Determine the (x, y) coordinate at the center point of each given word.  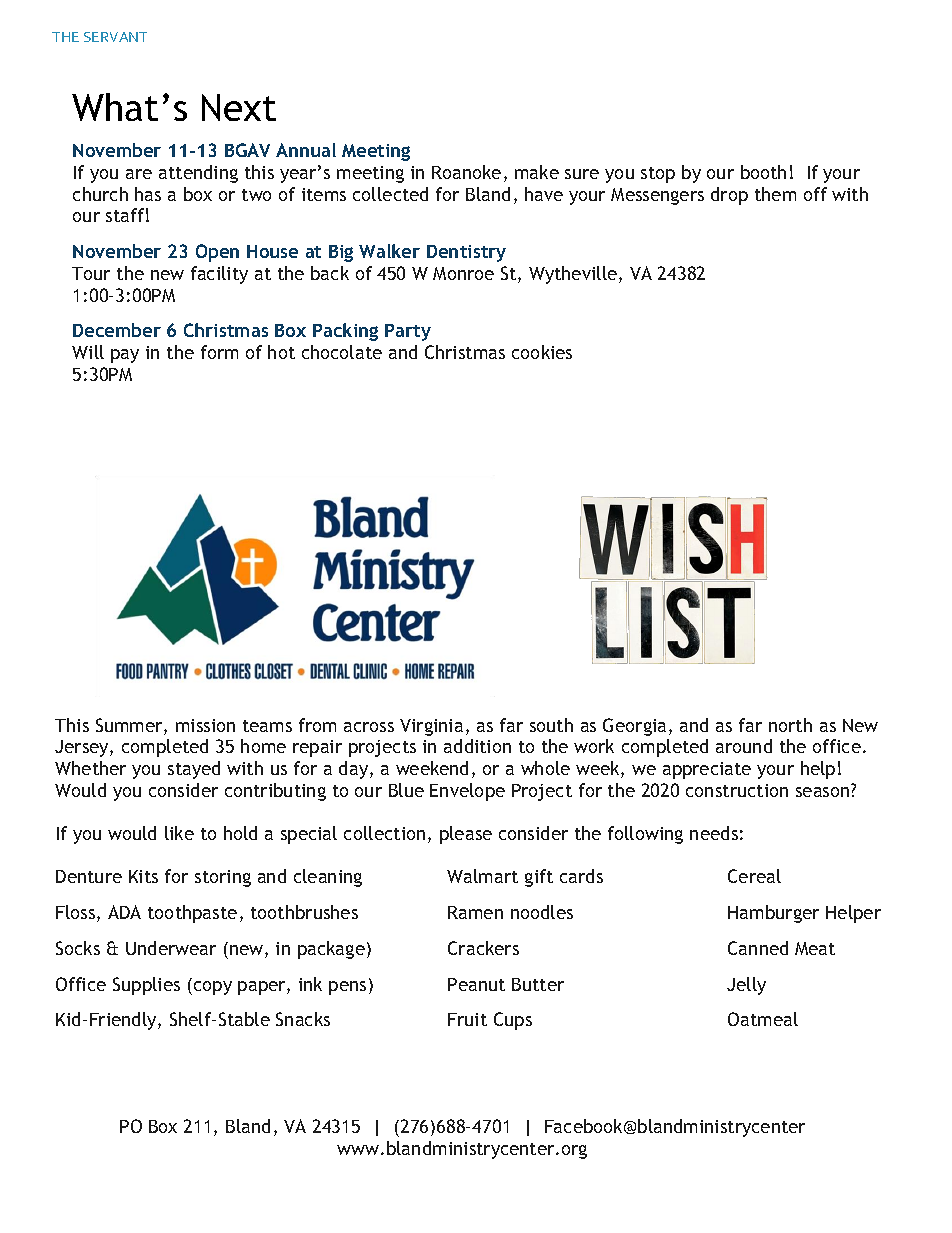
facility (219, 275)
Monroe (463, 273)
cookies (542, 352)
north (790, 725)
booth (763, 172)
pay (125, 356)
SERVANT (115, 37)
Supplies (146, 986)
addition (477, 746)
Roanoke (466, 172)
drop (729, 196)
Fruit (467, 1019)
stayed (194, 770)
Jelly (746, 986)
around (744, 746)
